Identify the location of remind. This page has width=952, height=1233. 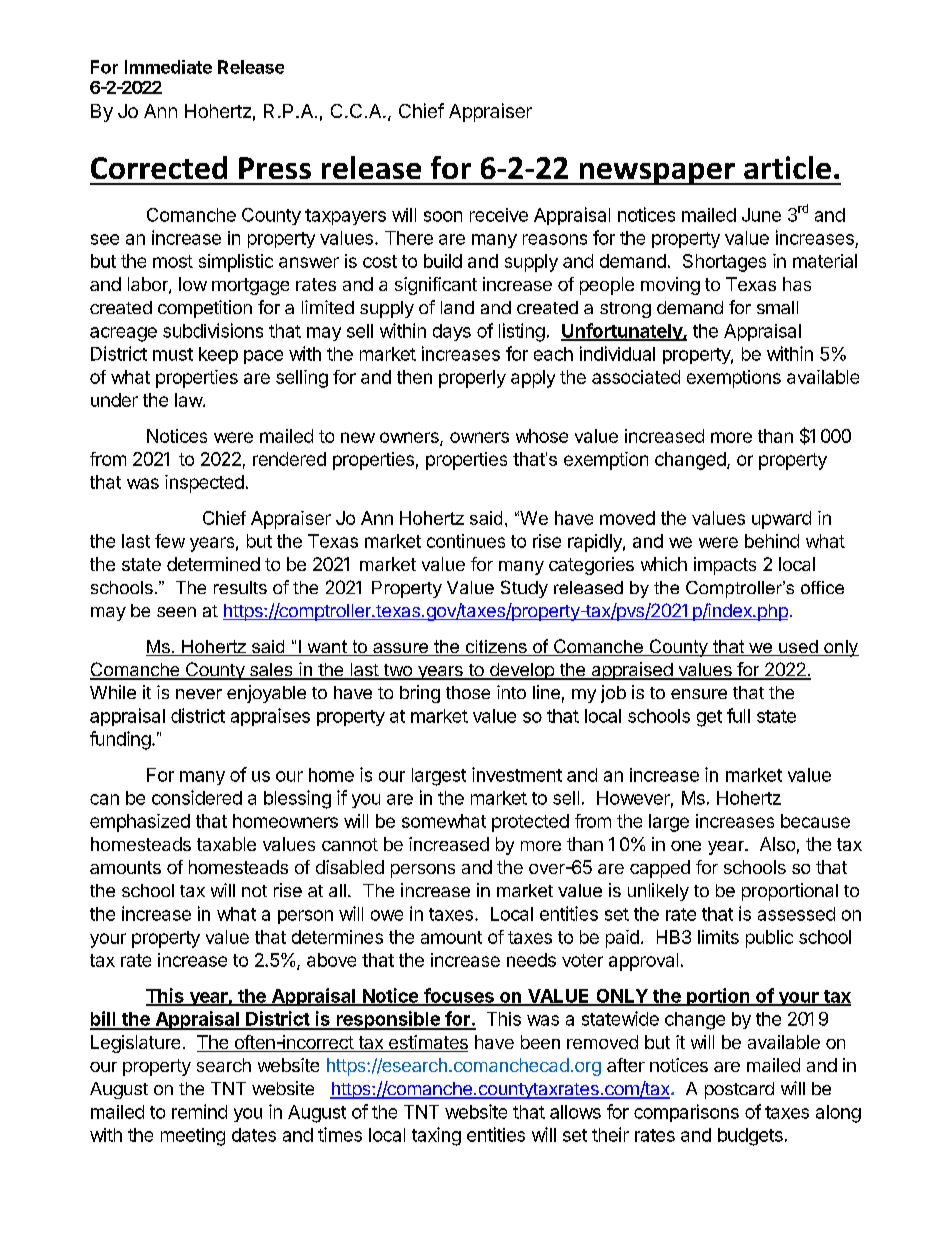
(199, 1111).
